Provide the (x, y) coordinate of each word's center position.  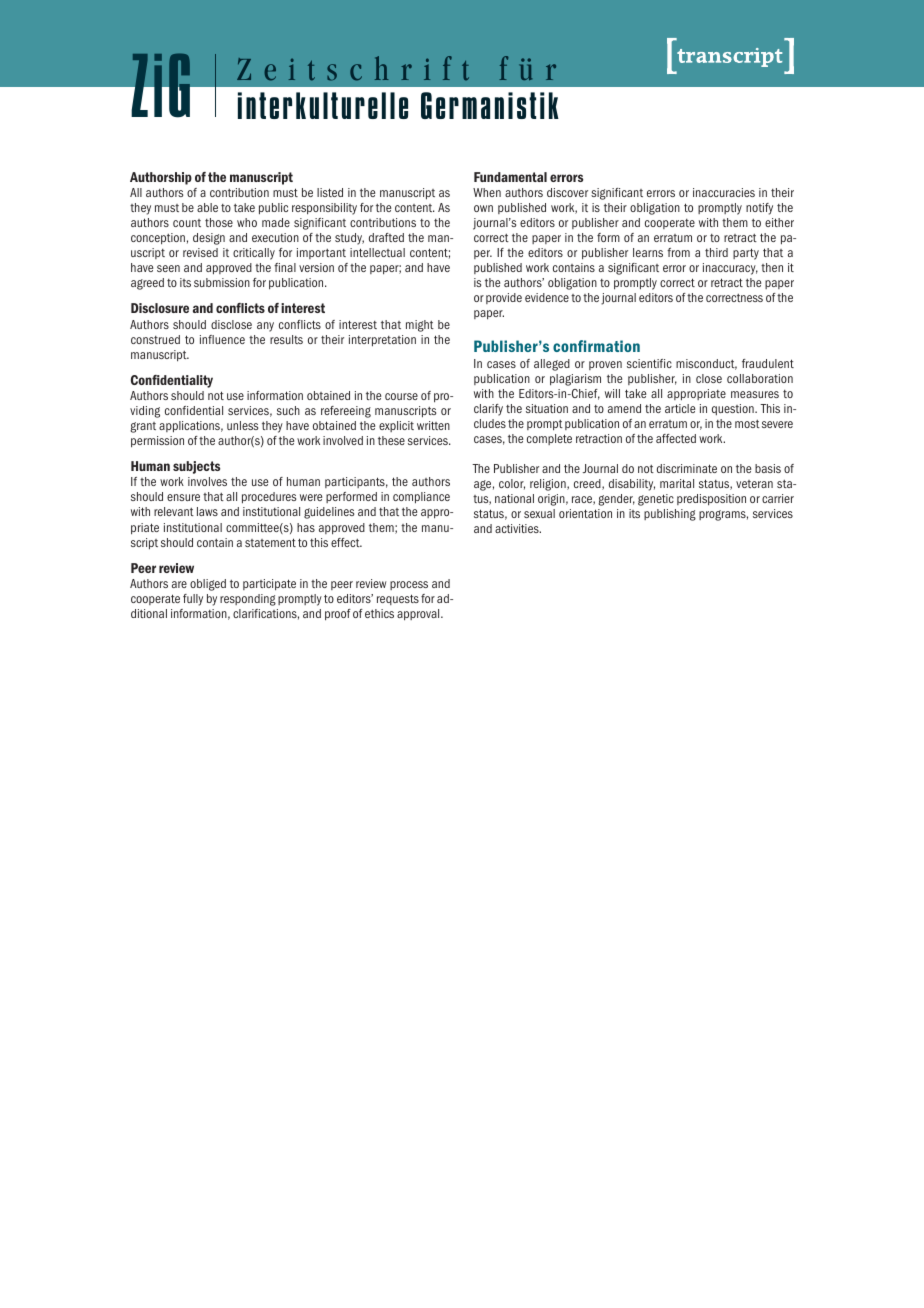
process (409, 585)
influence (222, 339)
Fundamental (510, 177)
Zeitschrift (353, 68)
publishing (670, 515)
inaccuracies (724, 192)
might (420, 326)
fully (193, 600)
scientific (649, 363)
